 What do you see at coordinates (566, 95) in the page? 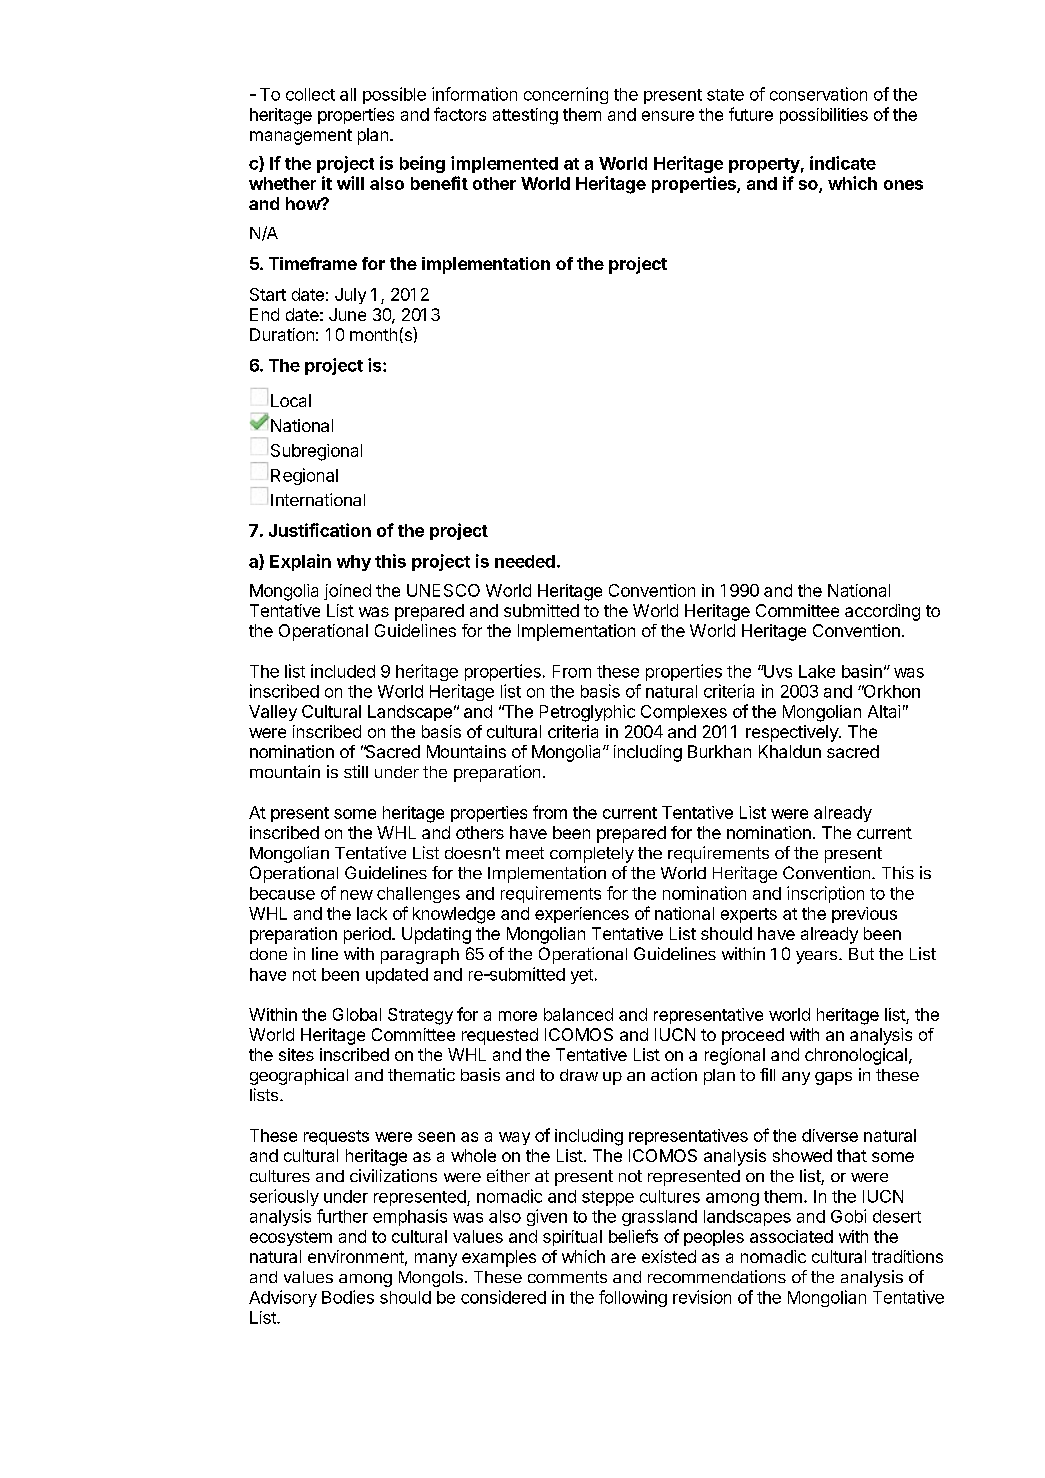
I see `concerning` at bounding box center [566, 95].
